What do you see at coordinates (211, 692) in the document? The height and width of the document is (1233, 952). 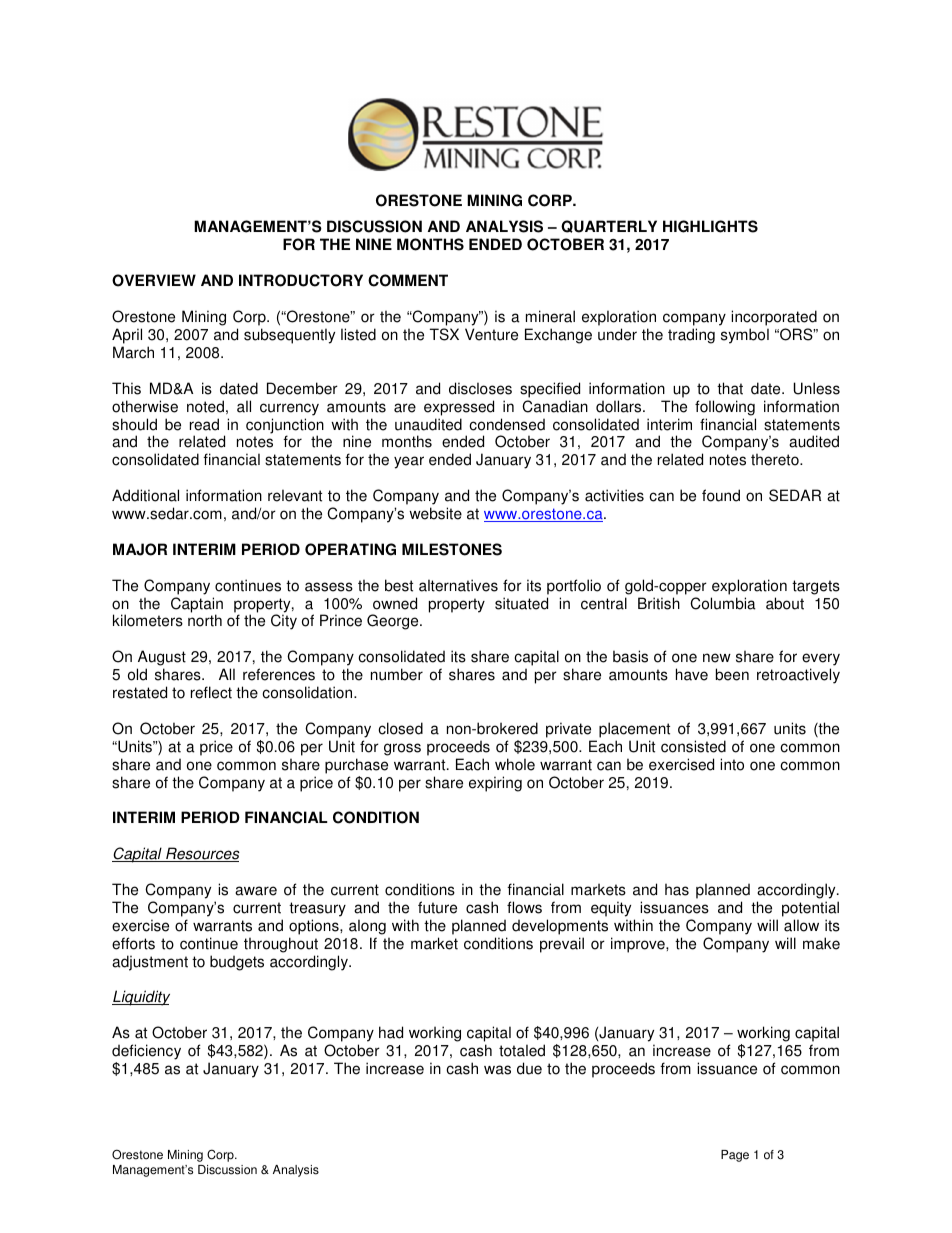 I see `reflect` at bounding box center [211, 692].
